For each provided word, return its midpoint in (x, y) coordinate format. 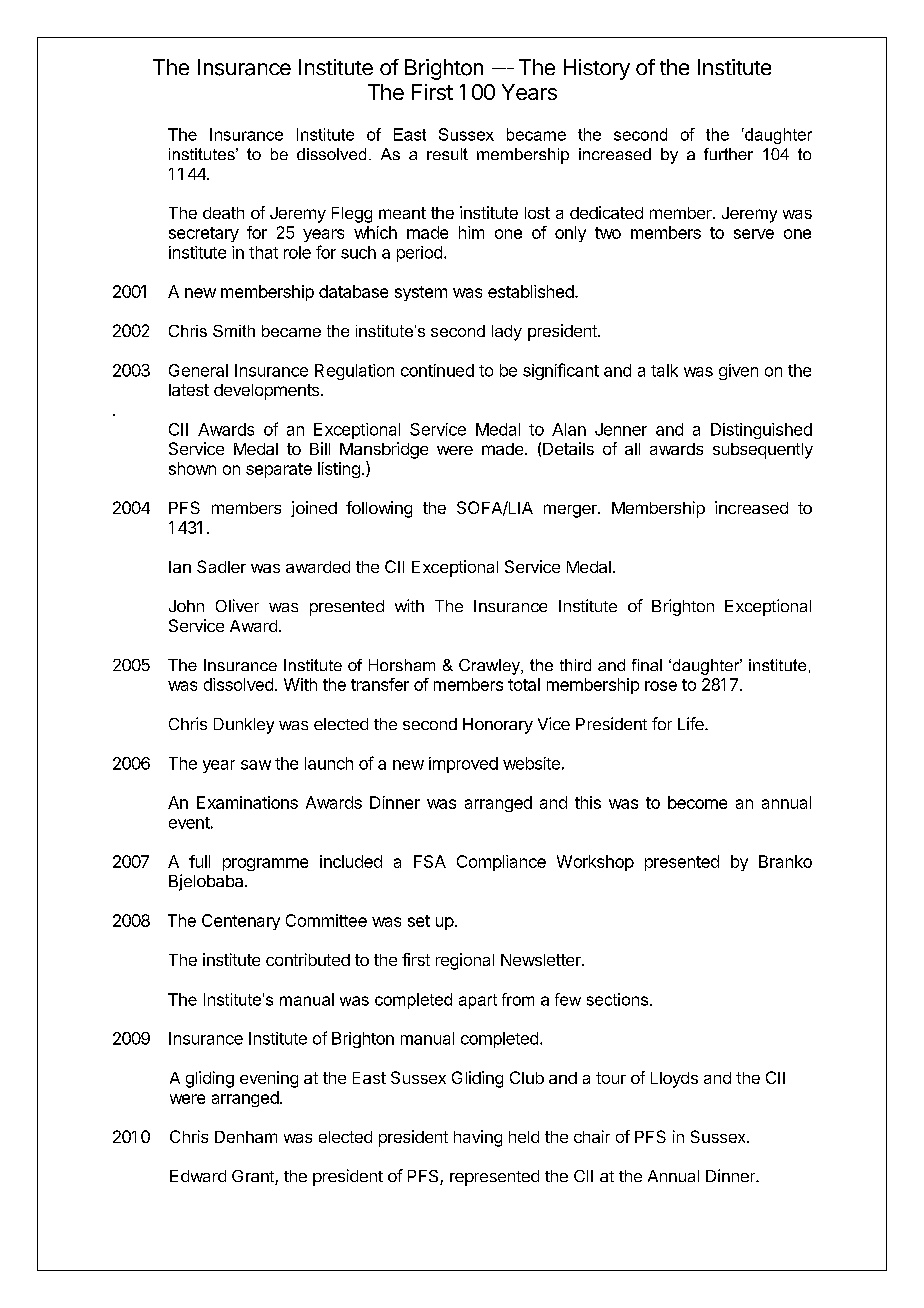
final (647, 665)
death (223, 213)
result (447, 154)
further (728, 154)
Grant (254, 1177)
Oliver (237, 605)
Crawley (490, 667)
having (478, 1138)
